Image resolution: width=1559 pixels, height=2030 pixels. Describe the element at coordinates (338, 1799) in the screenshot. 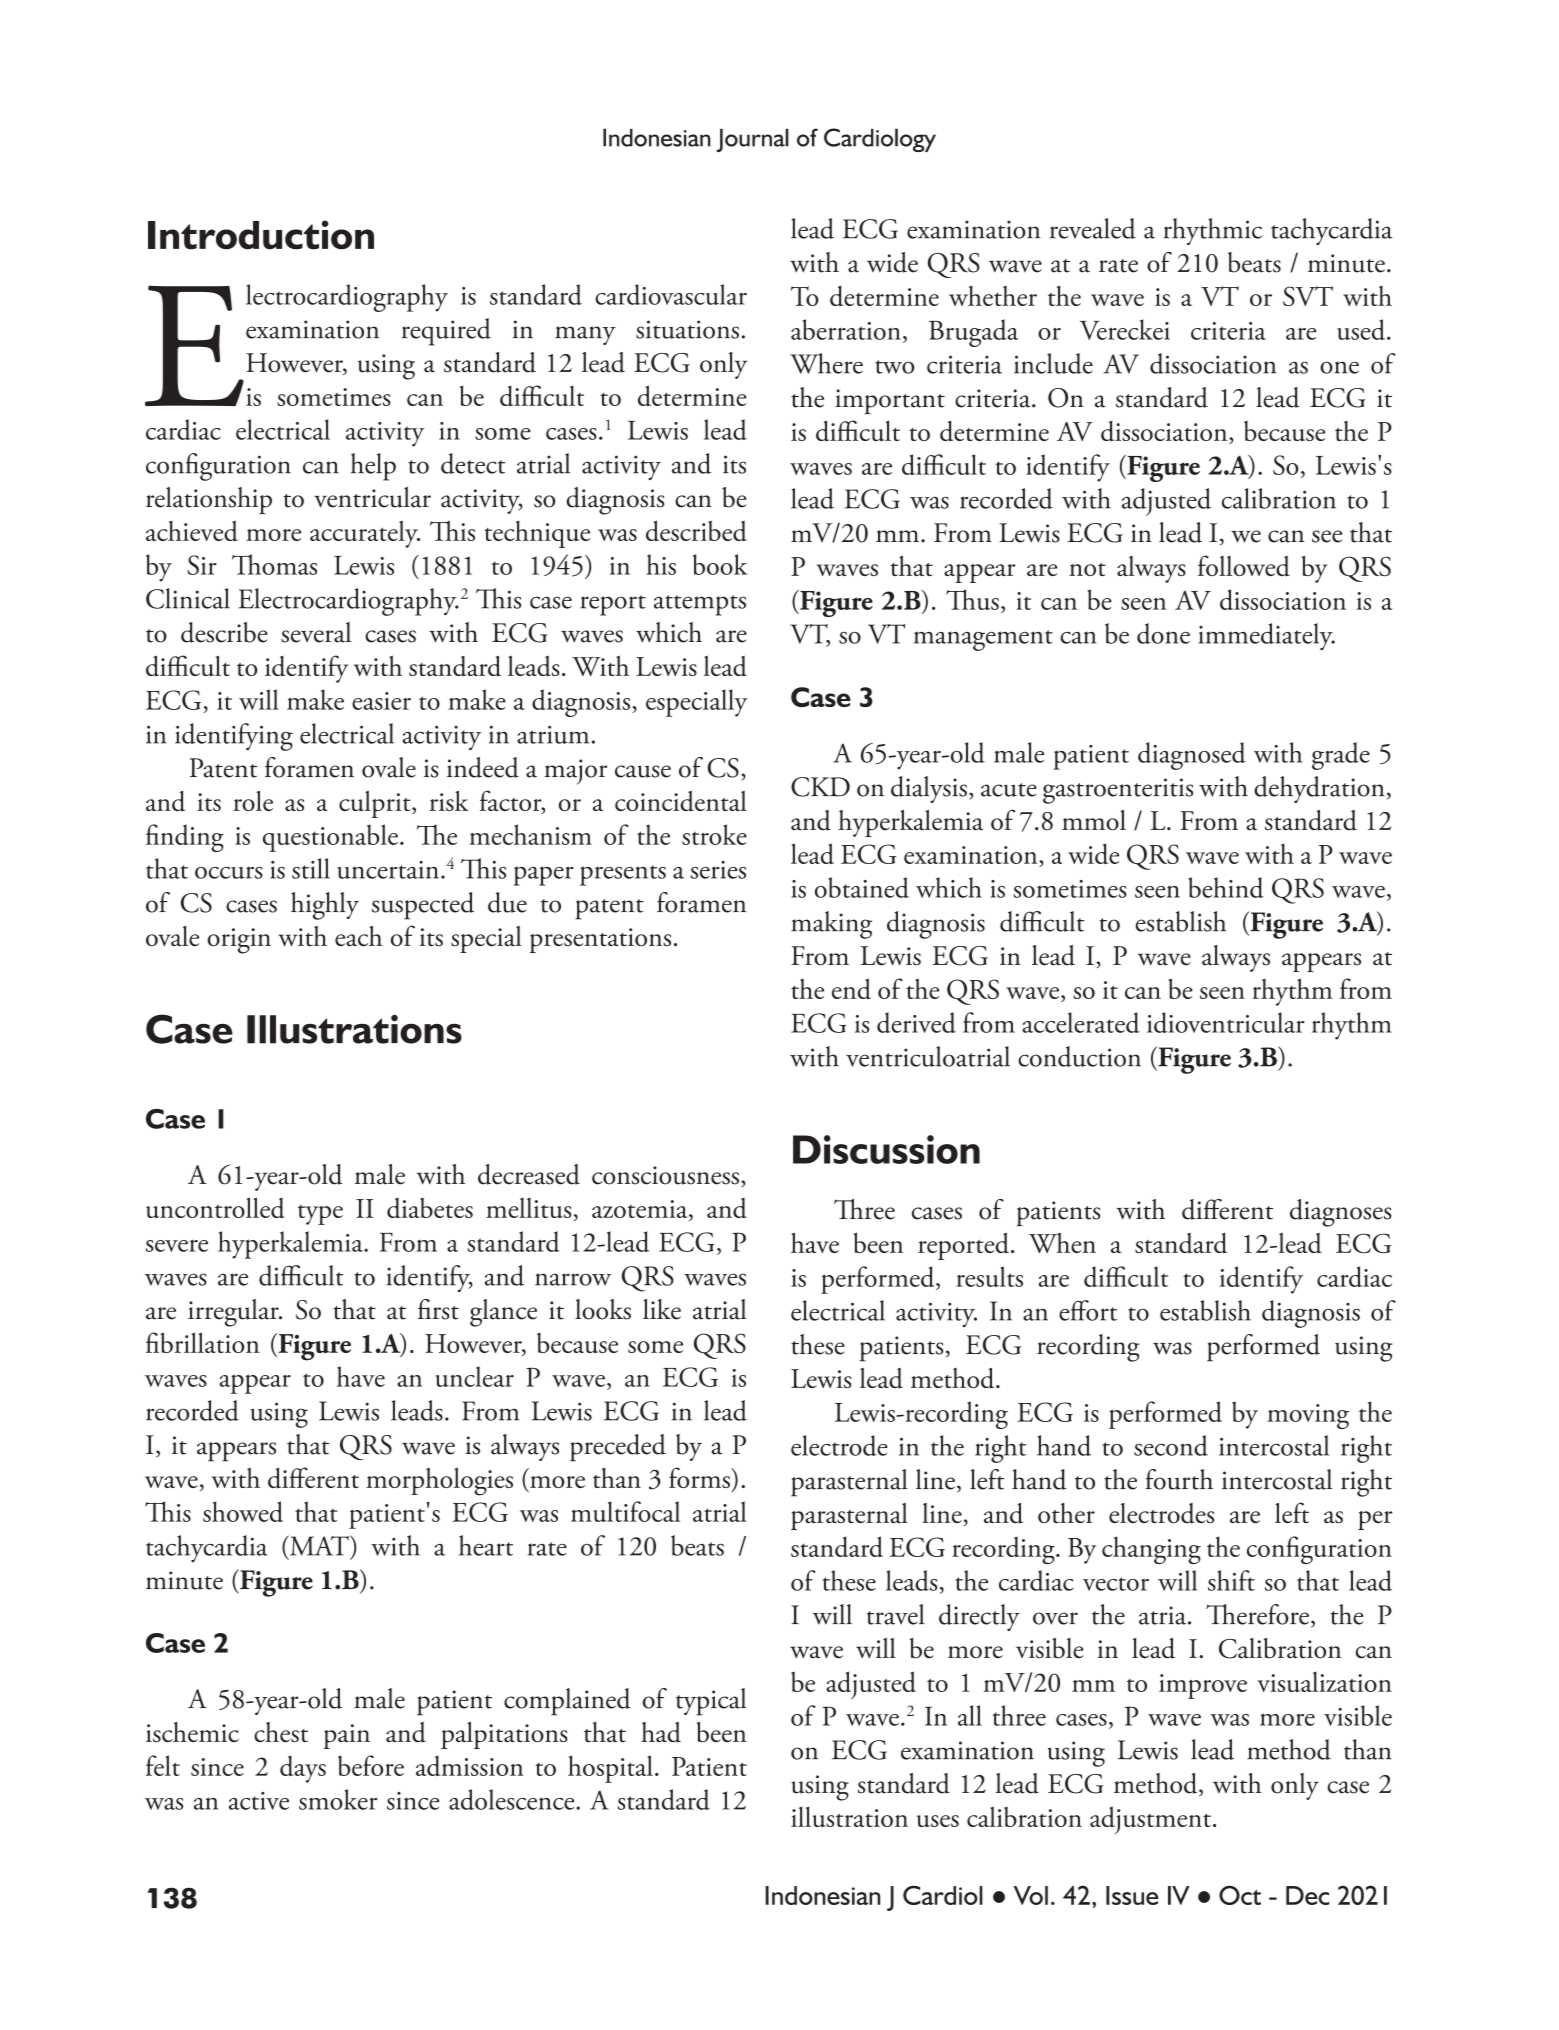

I see `smoker` at that location.
